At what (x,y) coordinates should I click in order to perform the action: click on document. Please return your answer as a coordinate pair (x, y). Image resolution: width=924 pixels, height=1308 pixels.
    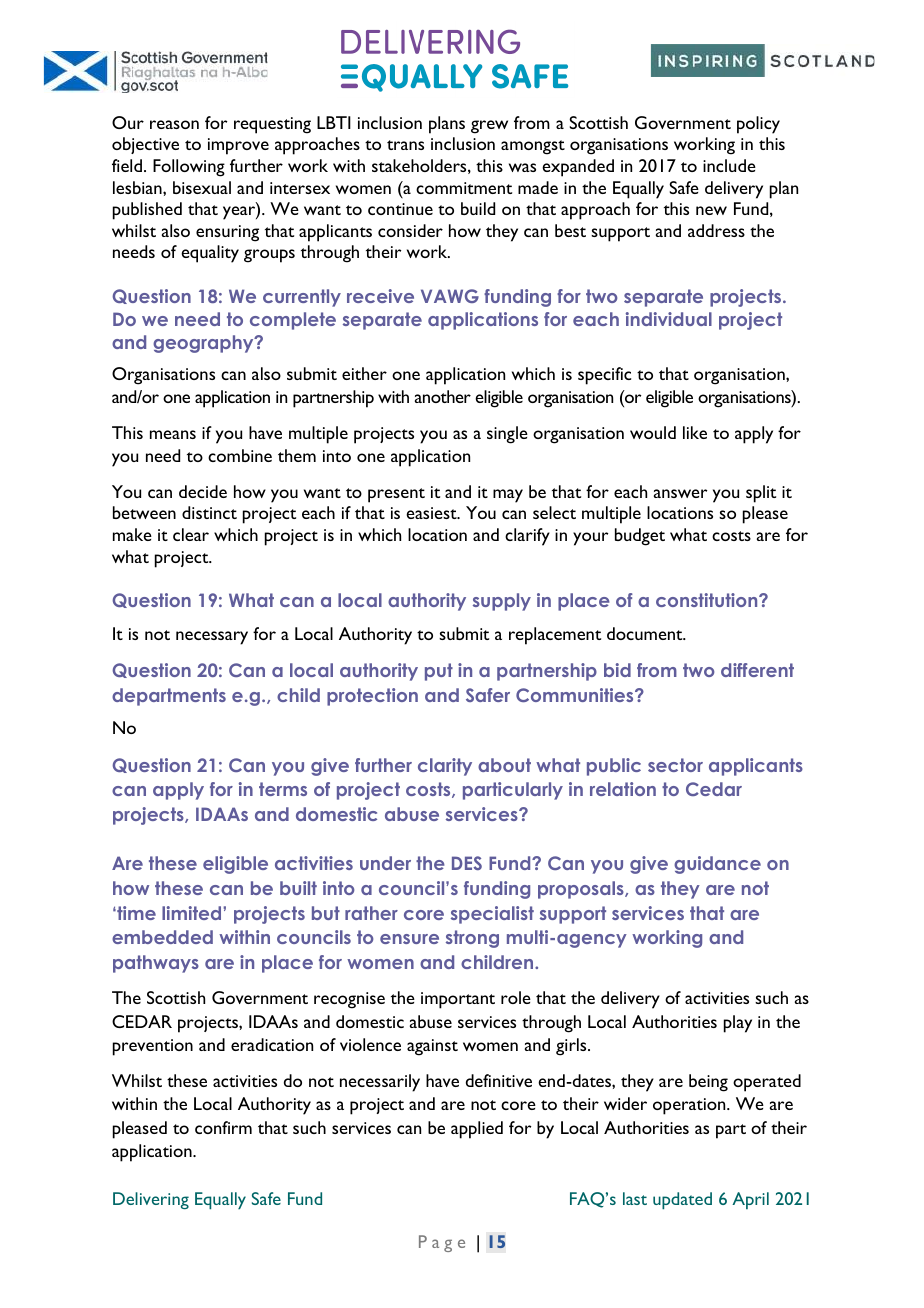
    Looking at the image, I should click on (646, 633).
